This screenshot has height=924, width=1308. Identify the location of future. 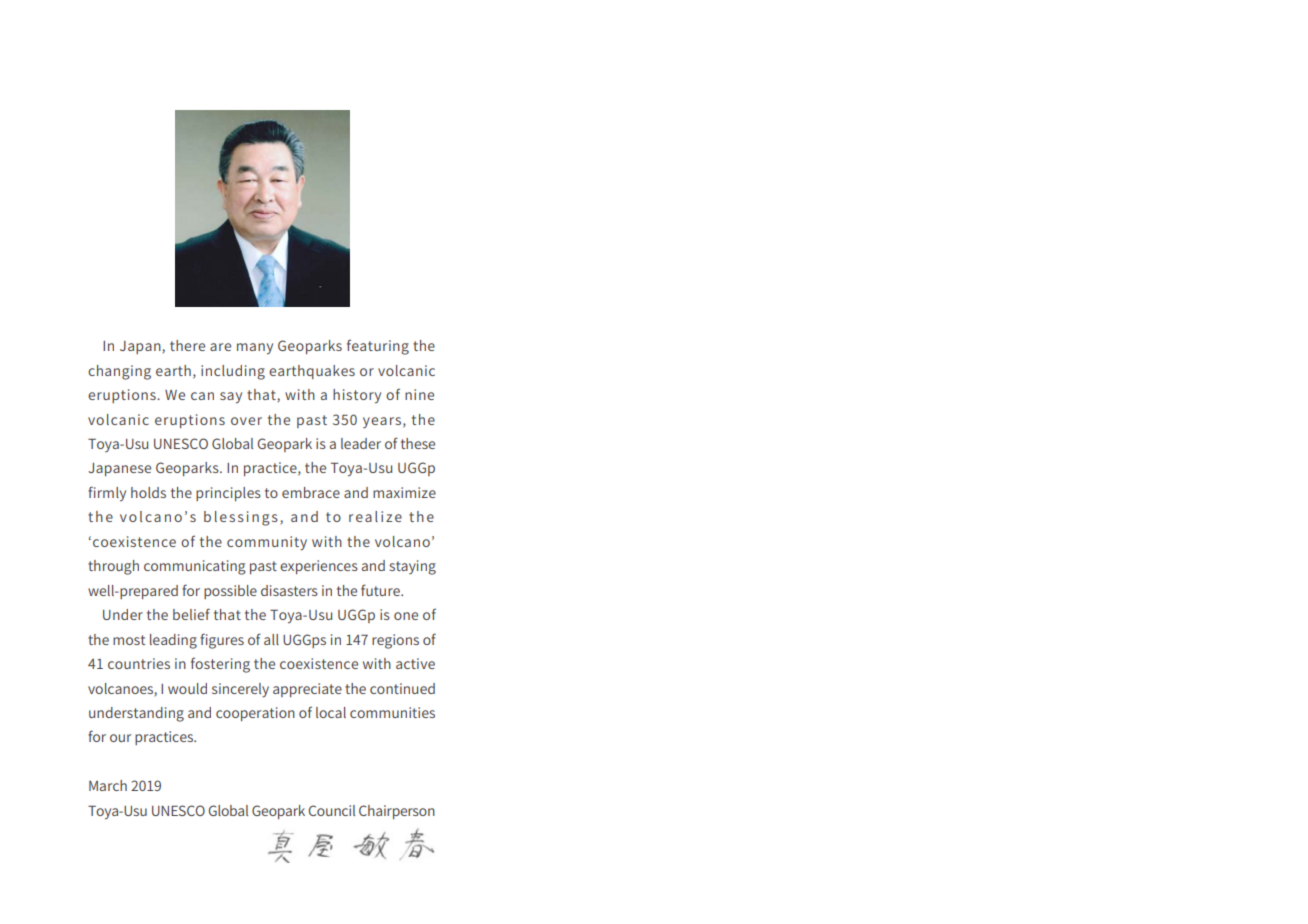
(381, 590).
